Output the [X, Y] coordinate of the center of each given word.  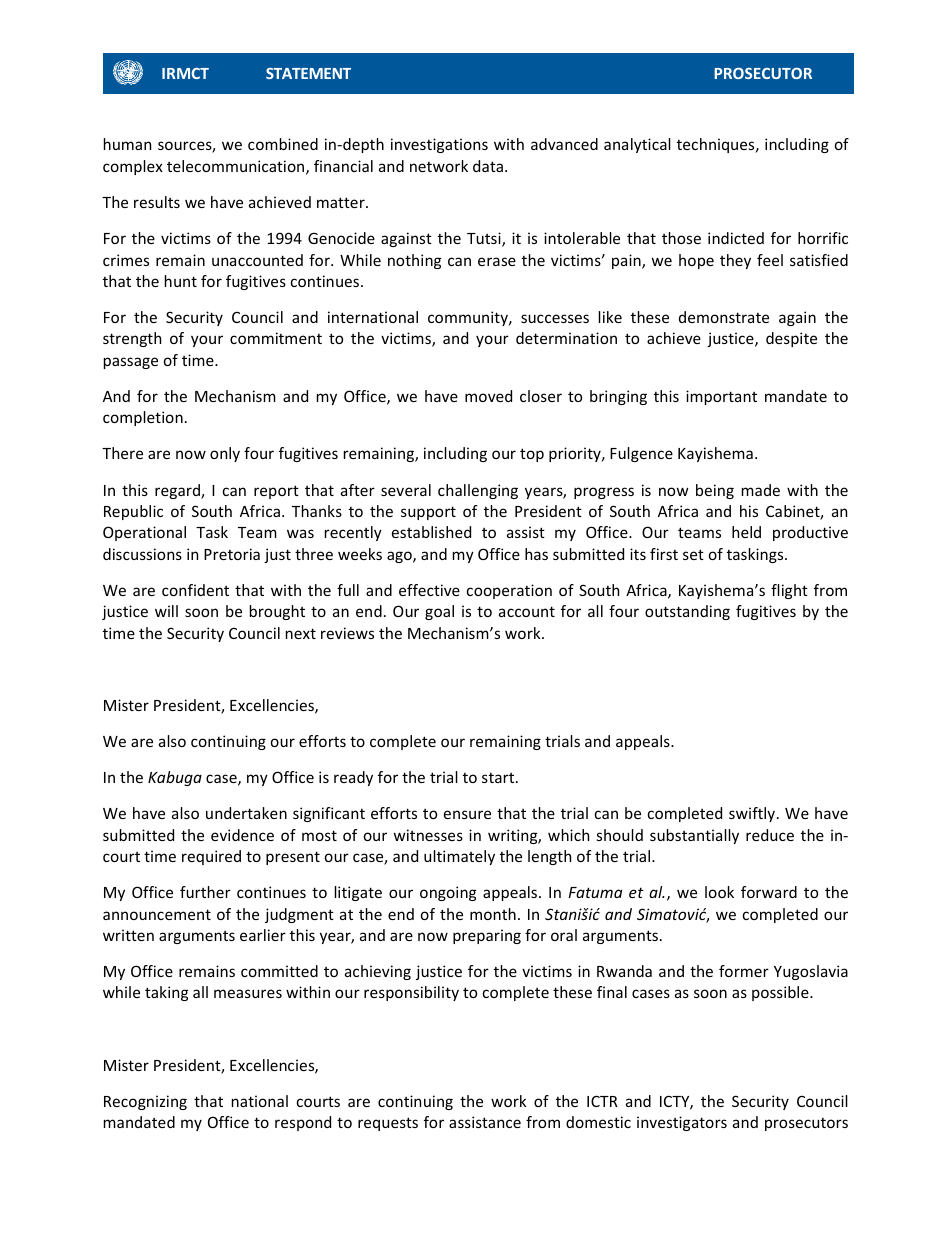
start [499, 777]
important [721, 397]
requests [388, 1124]
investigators [682, 1123]
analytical [637, 145]
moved [488, 396]
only [225, 454]
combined [283, 144]
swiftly [752, 814]
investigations [439, 145]
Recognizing [145, 1102]
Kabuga [175, 778]
